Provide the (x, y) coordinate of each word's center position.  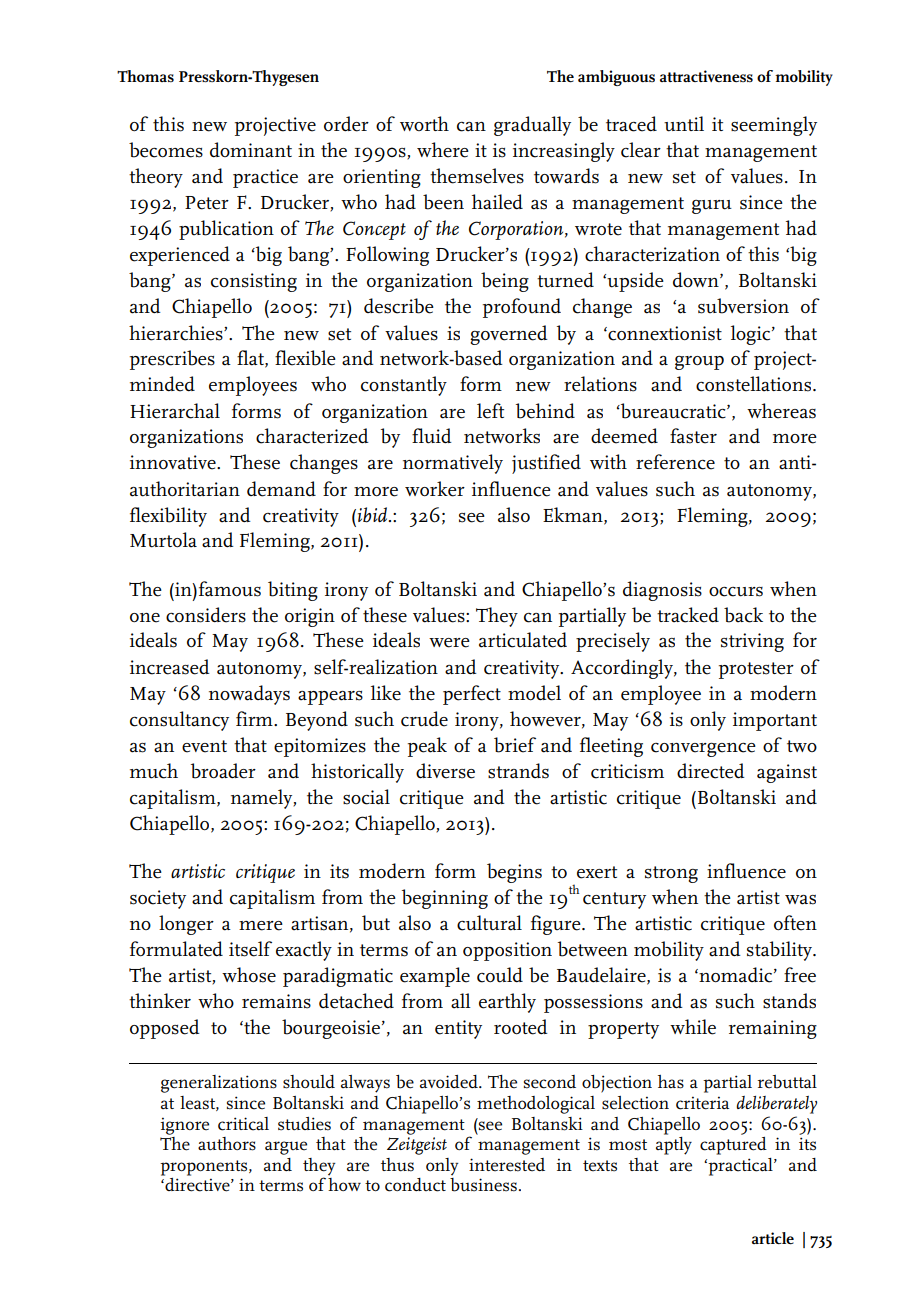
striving (752, 642)
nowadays (249, 695)
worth (424, 123)
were (449, 643)
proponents (205, 1168)
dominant (251, 150)
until (684, 124)
